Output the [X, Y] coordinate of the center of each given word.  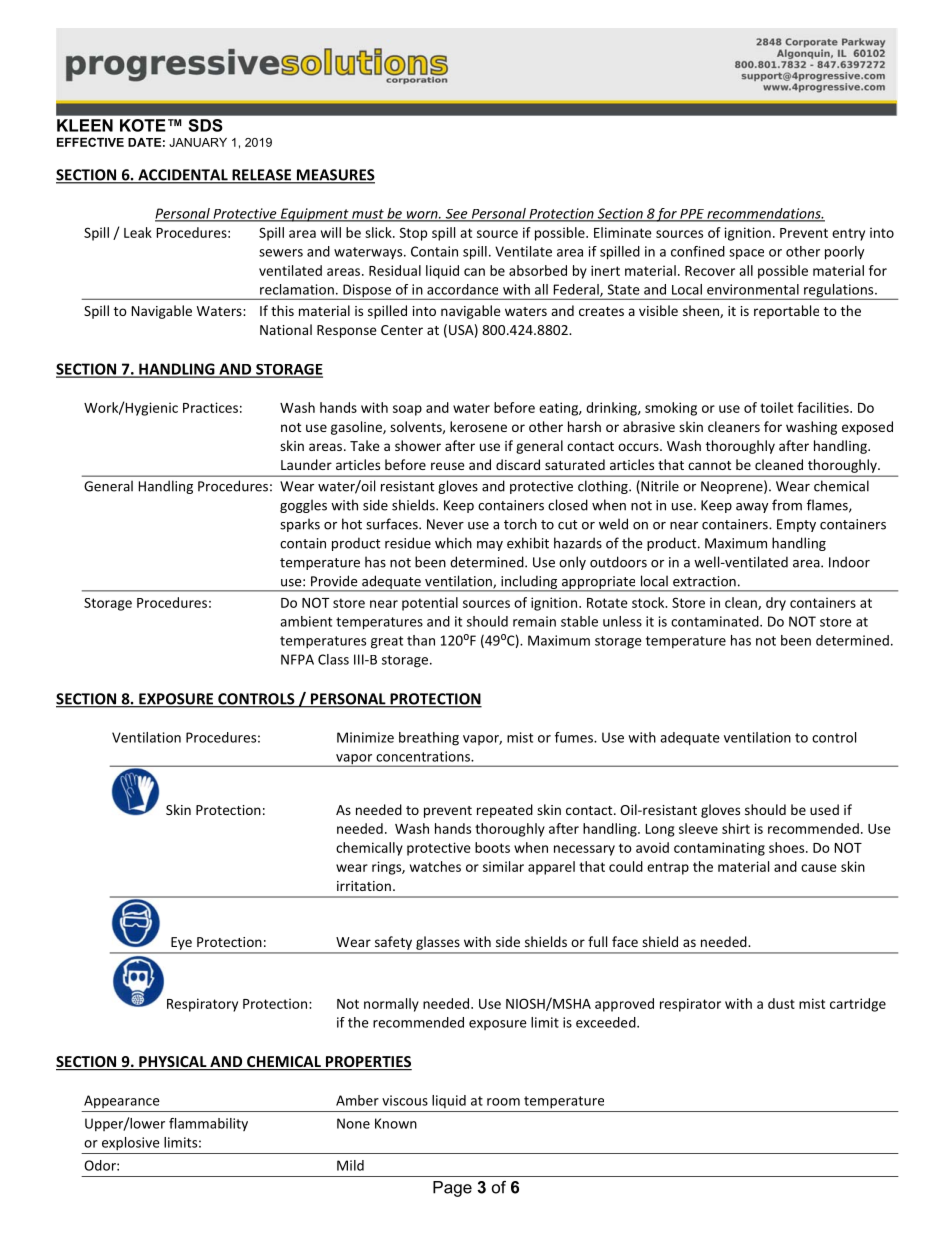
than [421, 640]
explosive [131, 1144]
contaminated [716, 621]
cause [819, 868]
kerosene [478, 426]
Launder [306, 464]
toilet [776, 407]
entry [848, 234]
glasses [437, 943]
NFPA [297, 659]
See [456, 215]
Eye [181, 943]
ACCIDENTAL [183, 176]
